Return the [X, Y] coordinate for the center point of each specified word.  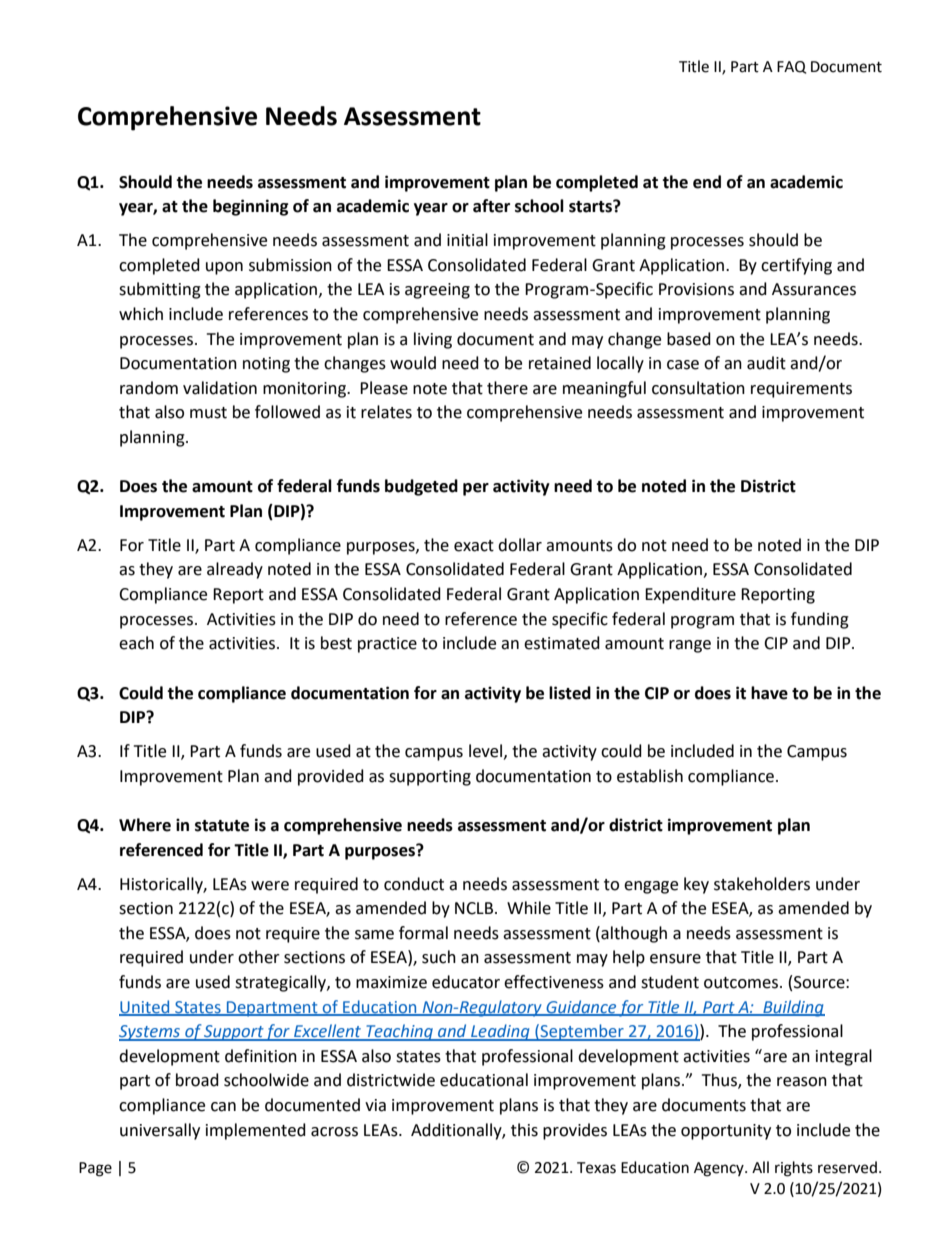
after [491, 206]
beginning [251, 207]
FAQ [791, 67]
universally [160, 1131]
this [524, 1130]
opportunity [726, 1132]
